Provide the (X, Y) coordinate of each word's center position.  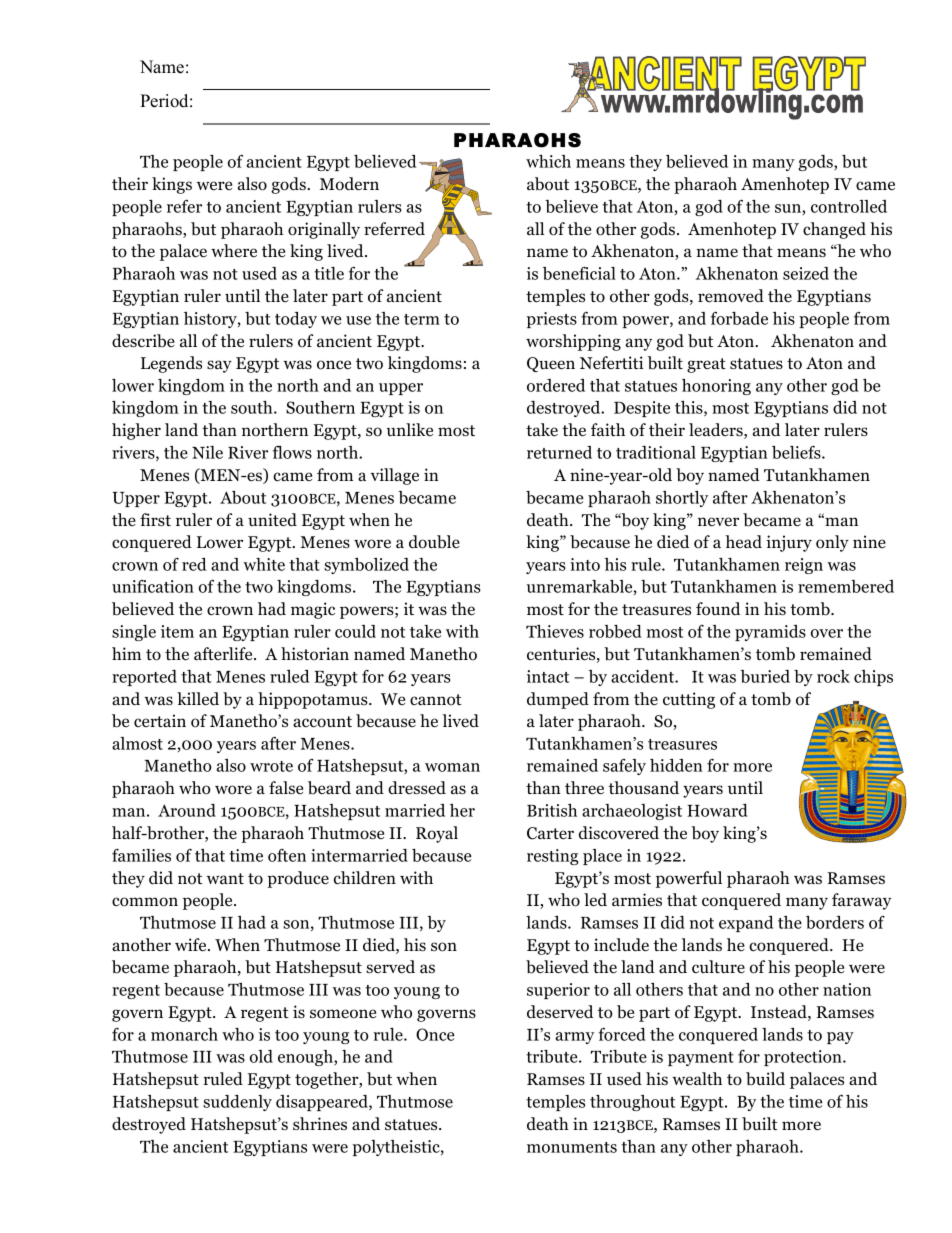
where (234, 251)
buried (765, 676)
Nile (207, 452)
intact (548, 676)
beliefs (797, 452)
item (177, 631)
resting (553, 857)
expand (746, 924)
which (548, 161)
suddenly (237, 1103)
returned (559, 452)
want (225, 878)
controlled (849, 206)
